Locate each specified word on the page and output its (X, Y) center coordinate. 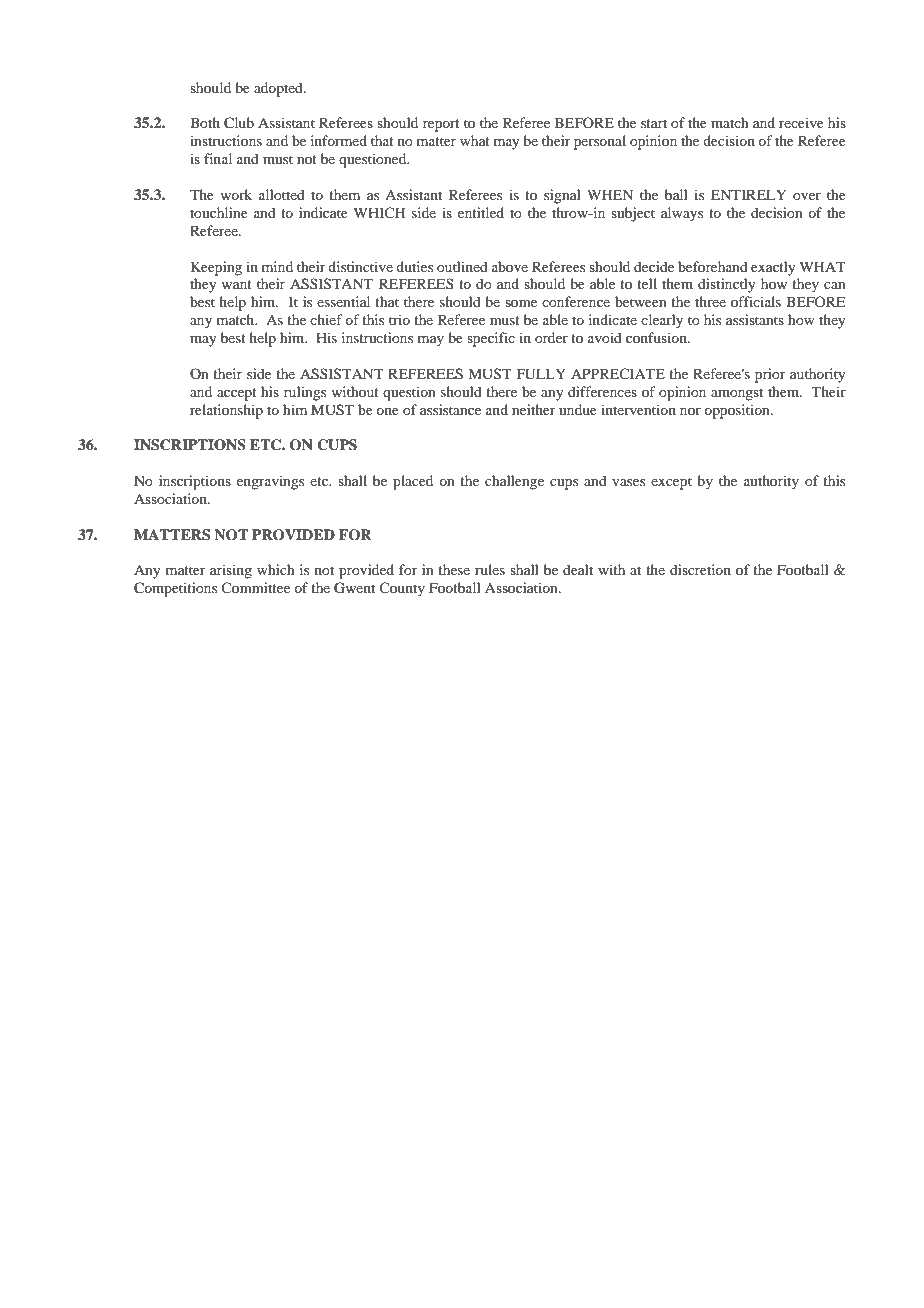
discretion (700, 569)
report (441, 125)
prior (770, 375)
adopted (279, 89)
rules (490, 569)
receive (801, 122)
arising (231, 571)
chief (326, 319)
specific (491, 339)
